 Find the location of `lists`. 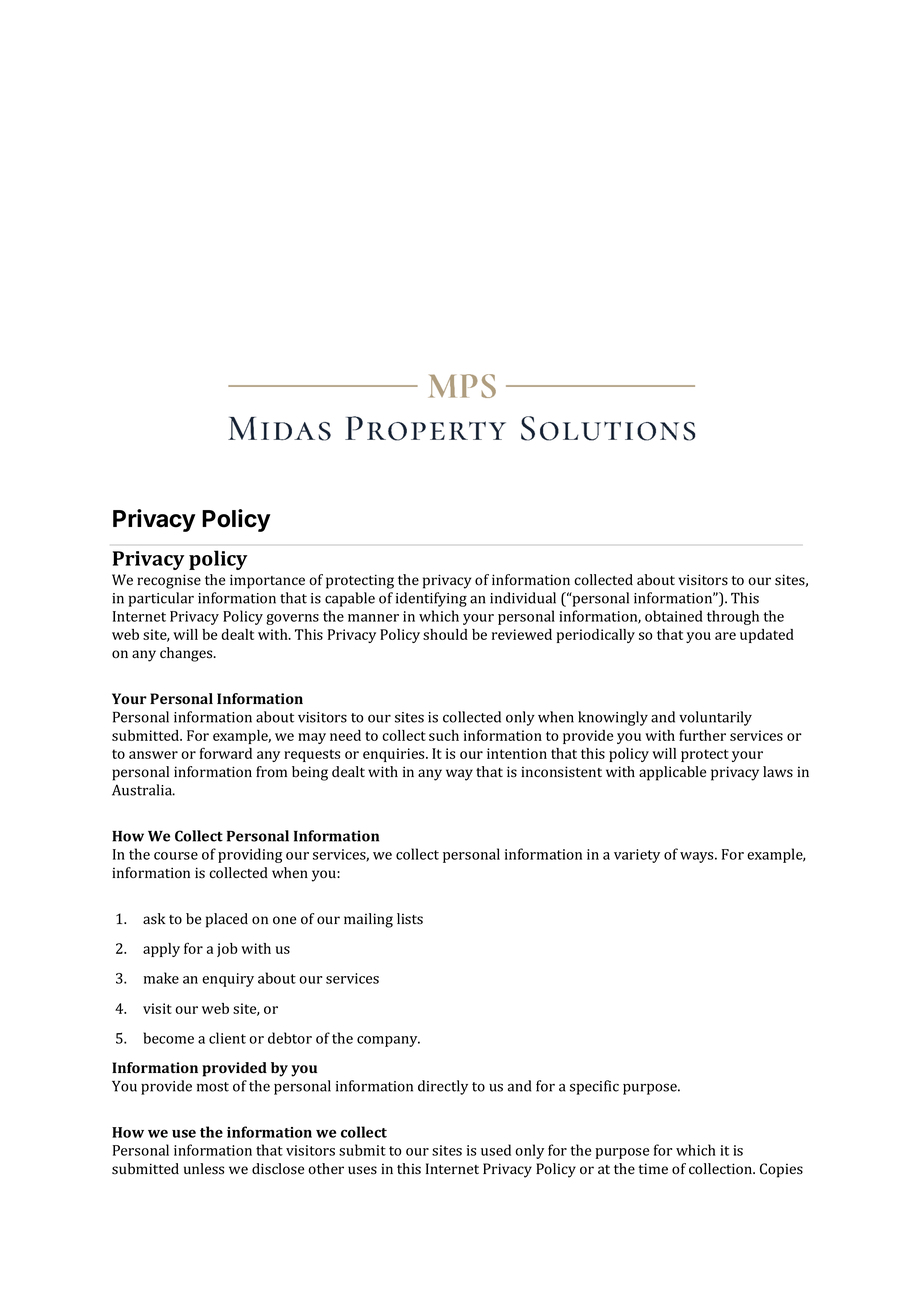

lists is located at coordinates (410, 919).
